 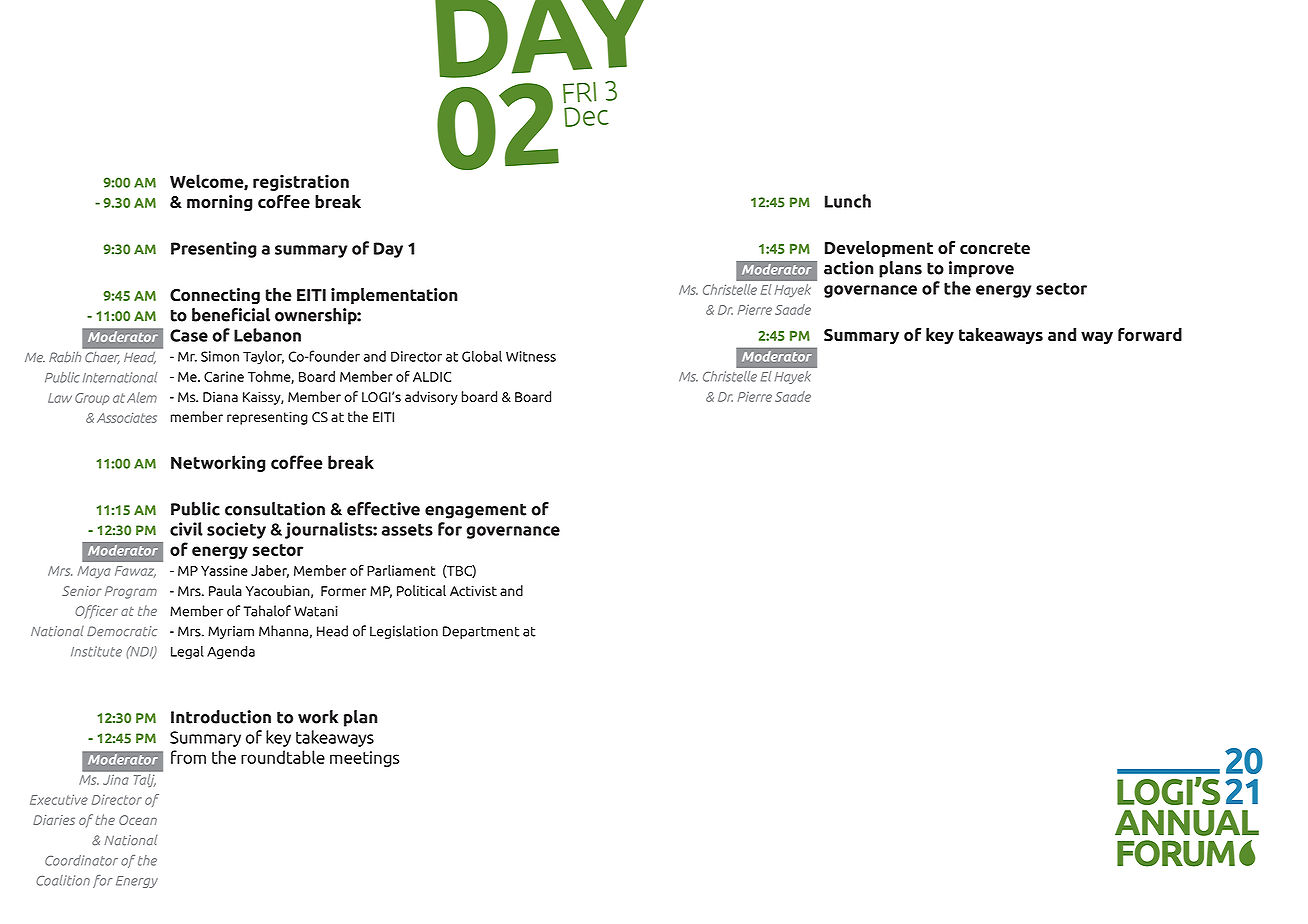 I want to click on concrete, so click(x=995, y=248).
